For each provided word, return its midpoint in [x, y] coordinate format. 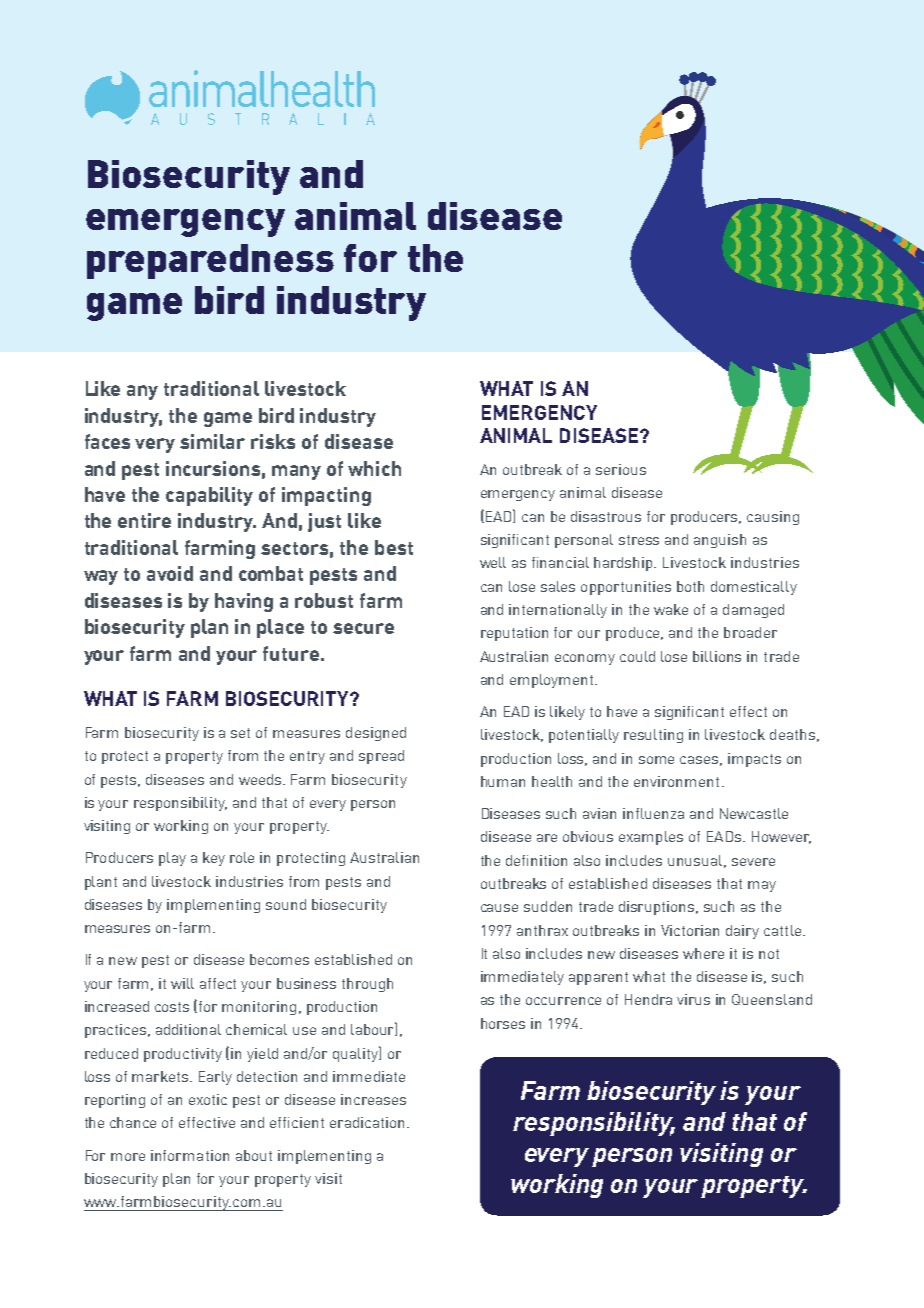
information [190, 1155]
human [503, 781]
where [703, 953]
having [244, 602]
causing [773, 518]
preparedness [210, 261]
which [374, 468]
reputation [514, 634]
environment [676, 781]
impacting [326, 496]
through [367, 985]
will [182, 983]
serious [621, 469]
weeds [261, 779]
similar [212, 441]
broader [750, 632]
